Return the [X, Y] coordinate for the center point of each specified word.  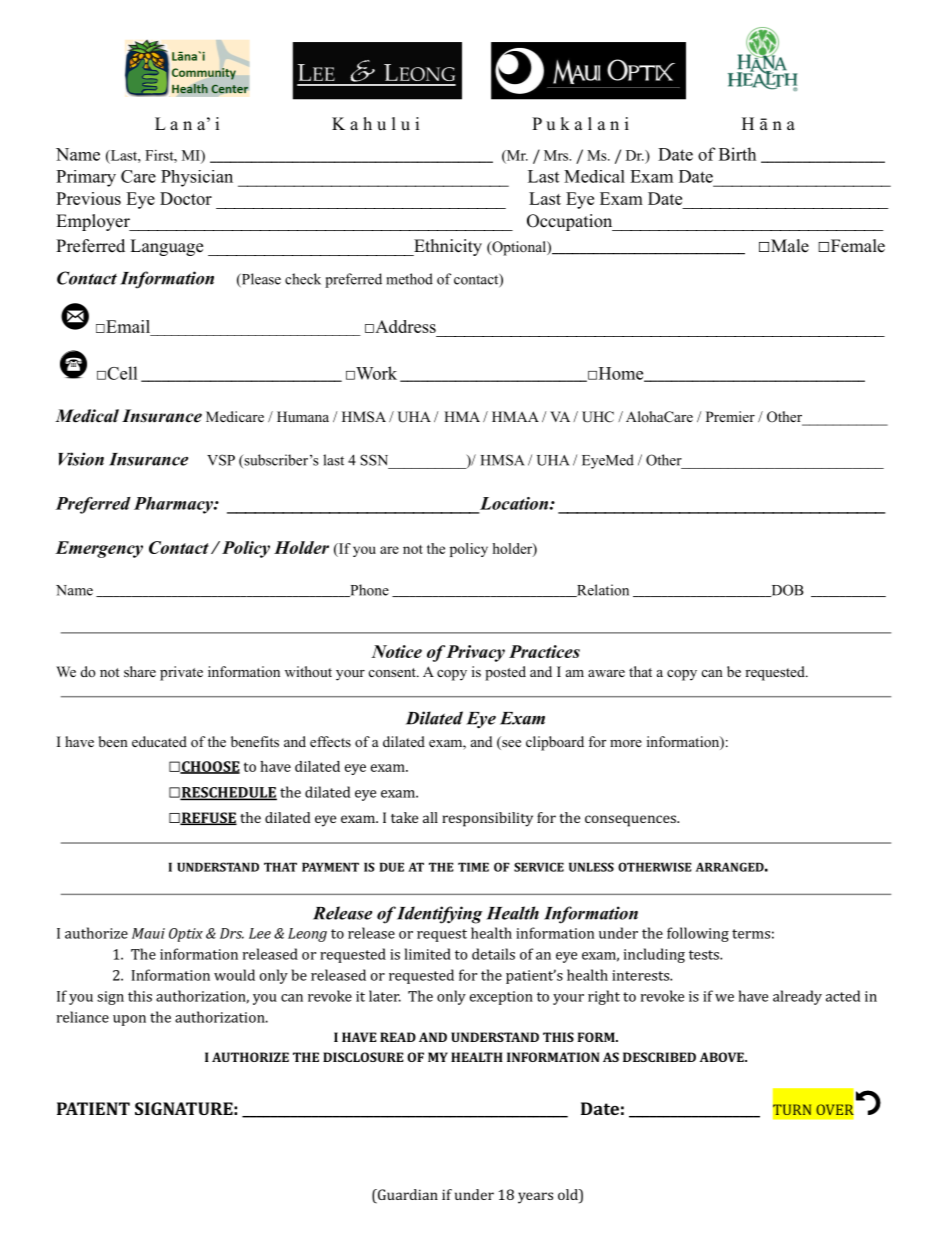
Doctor [186, 198]
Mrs [557, 155]
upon [129, 1020]
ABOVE [723, 1057]
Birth [737, 154]
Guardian [406, 1196]
